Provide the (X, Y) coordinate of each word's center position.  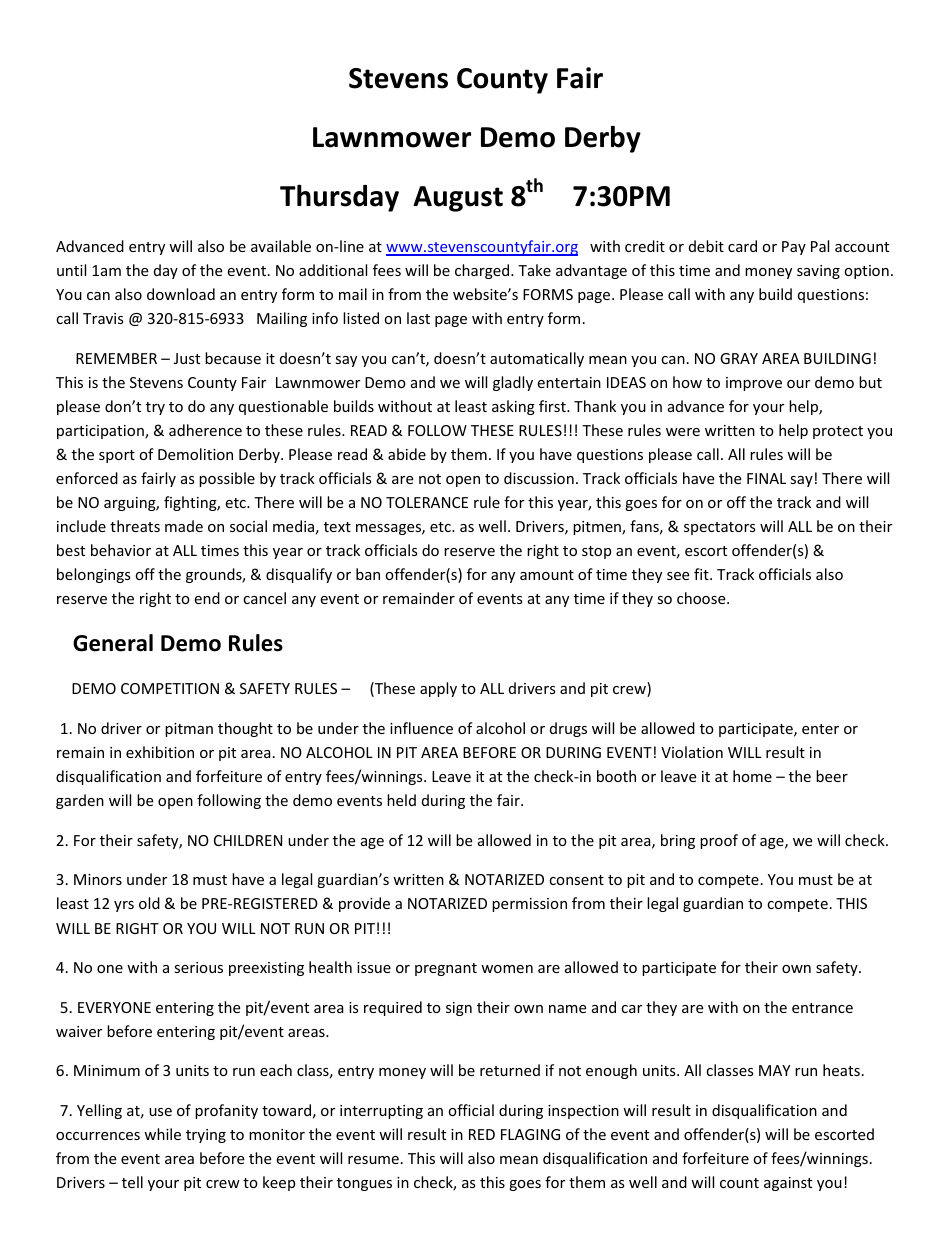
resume (373, 1160)
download (181, 294)
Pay (794, 248)
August (458, 199)
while (162, 1134)
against (788, 1184)
